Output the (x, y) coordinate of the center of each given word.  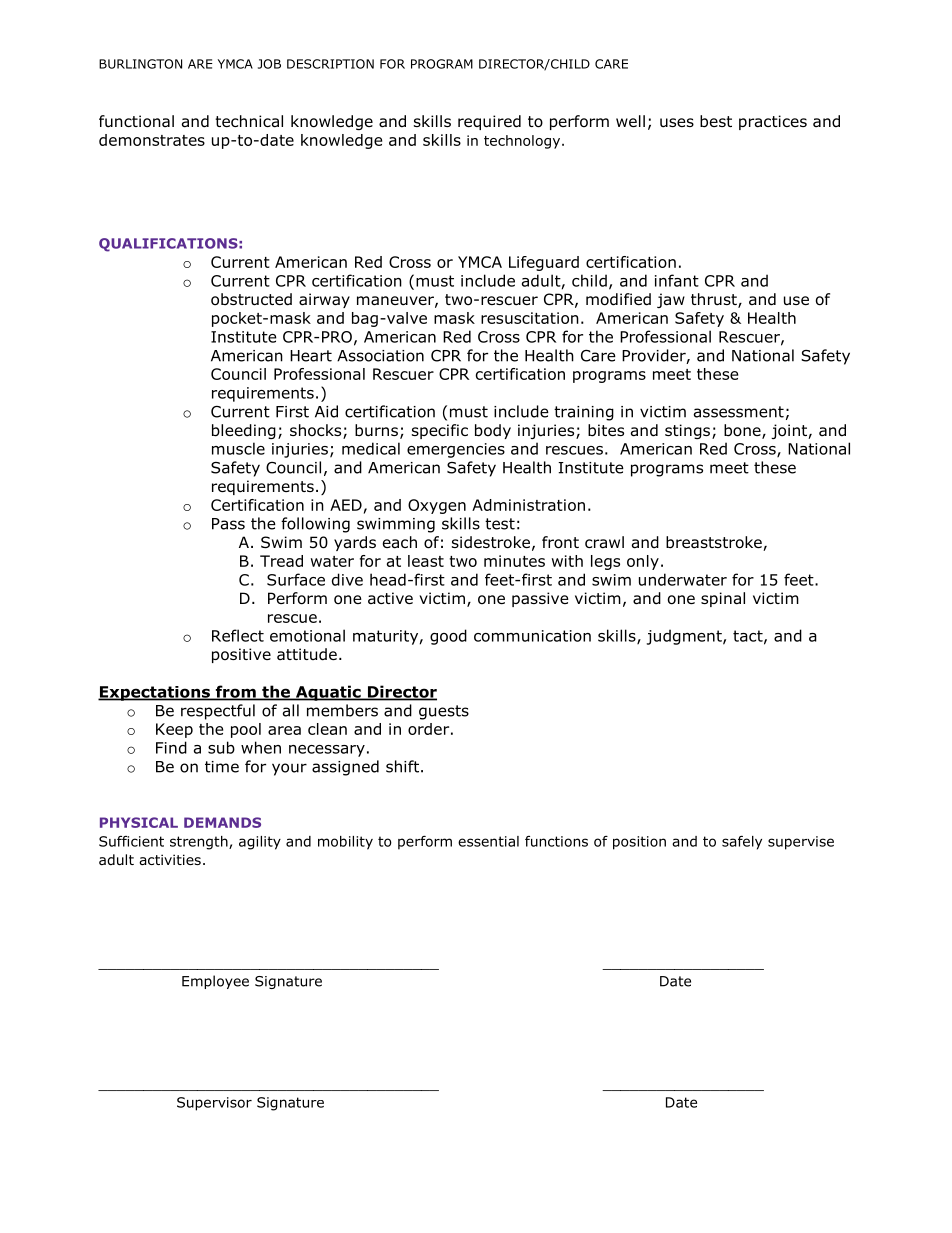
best (716, 121)
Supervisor (214, 1104)
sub (221, 747)
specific (440, 431)
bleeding (244, 431)
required (489, 122)
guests (444, 712)
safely (742, 843)
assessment (739, 412)
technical (249, 121)
